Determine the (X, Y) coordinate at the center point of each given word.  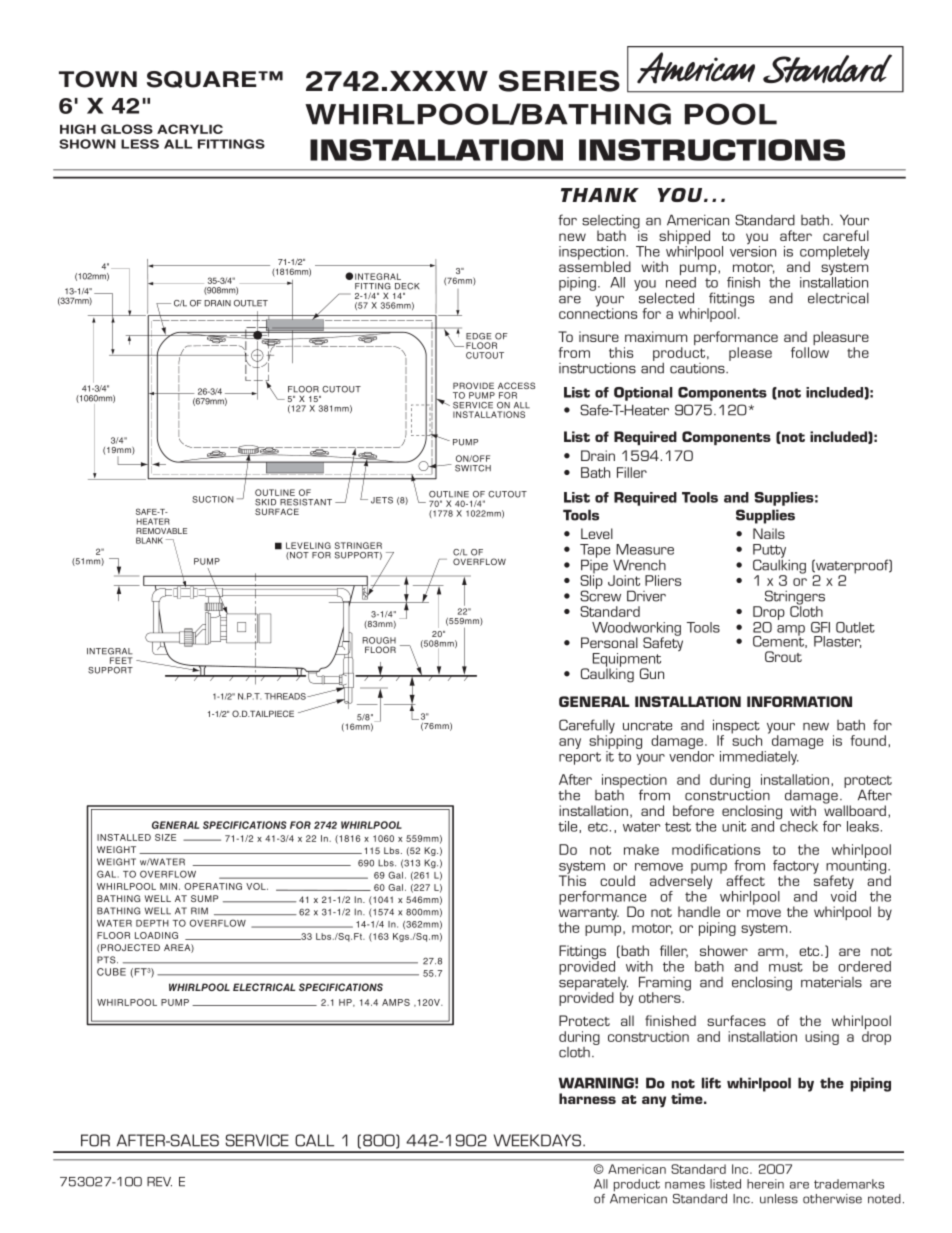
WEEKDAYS (539, 1140)
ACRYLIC (190, 129)
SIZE (165, 837)
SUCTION (213, 499)
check (798, 825)
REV (159, 1182)
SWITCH (473, 468)
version (753, 250)
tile (569, 827)
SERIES (559, 81)
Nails (769, 533)
